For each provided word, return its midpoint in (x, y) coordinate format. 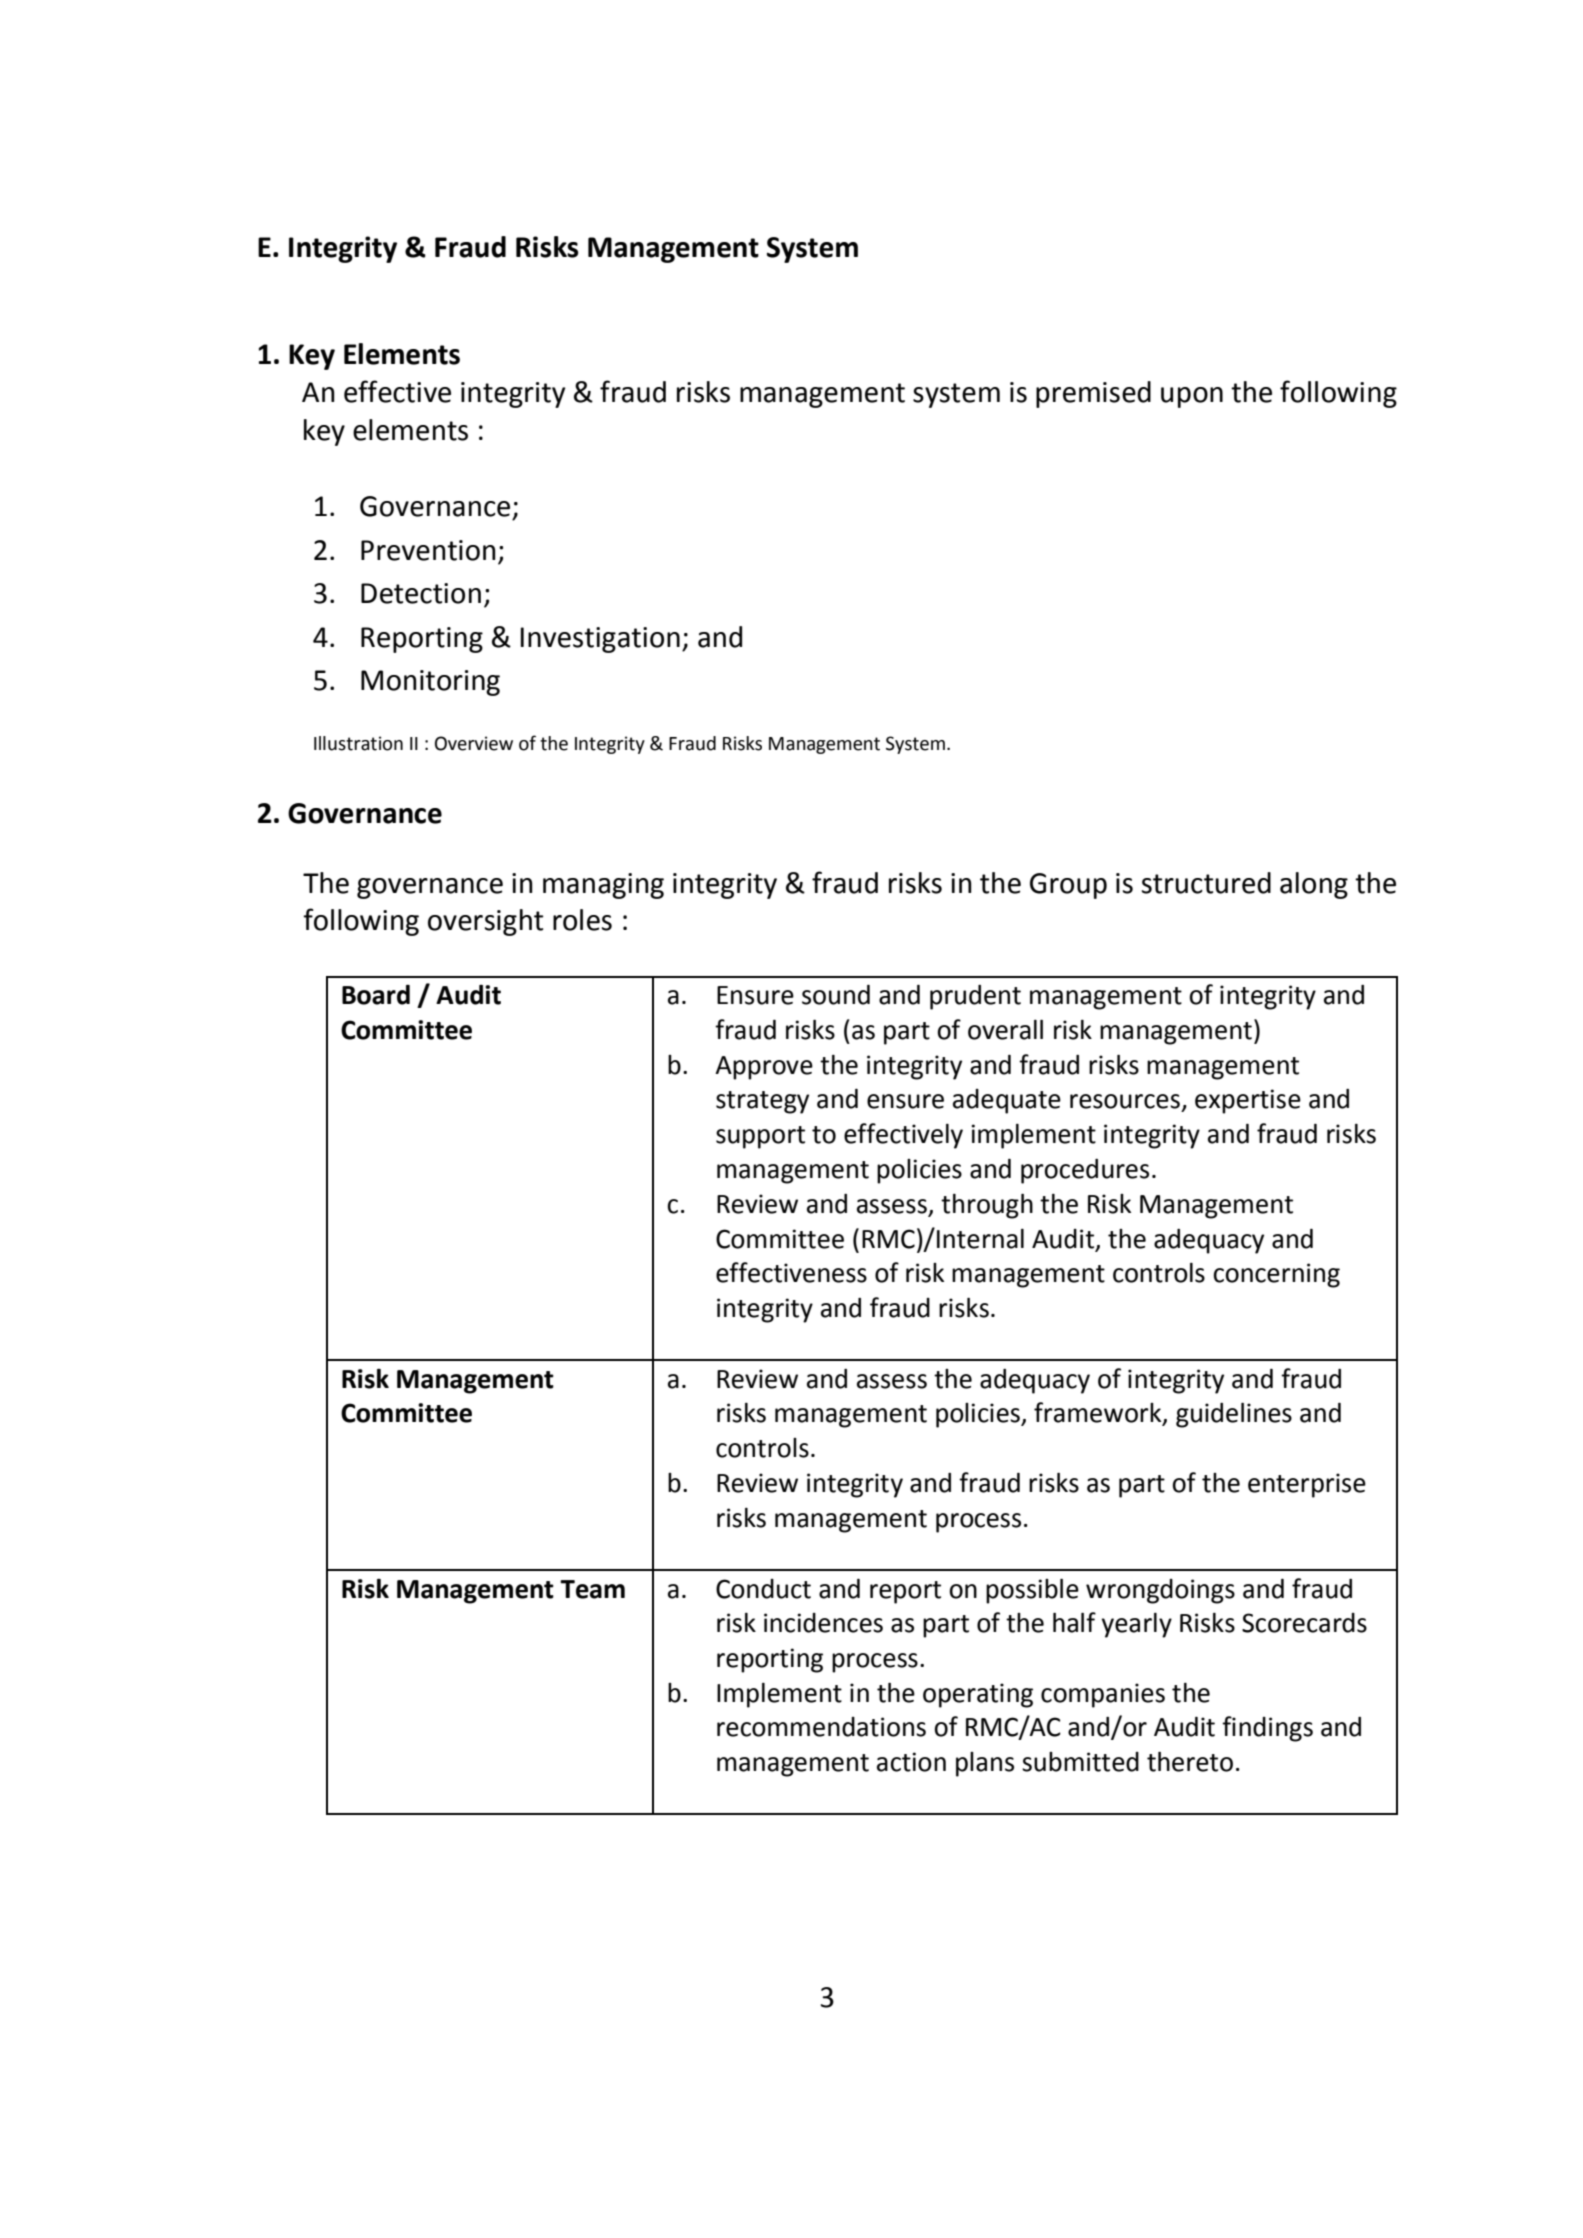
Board (376, 994)
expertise (1248, 1101)
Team (592, 1589)
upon (1192, 397)
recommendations (821, 1727)
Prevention (428, 550)
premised (1093, 394)
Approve (764, 1068)
